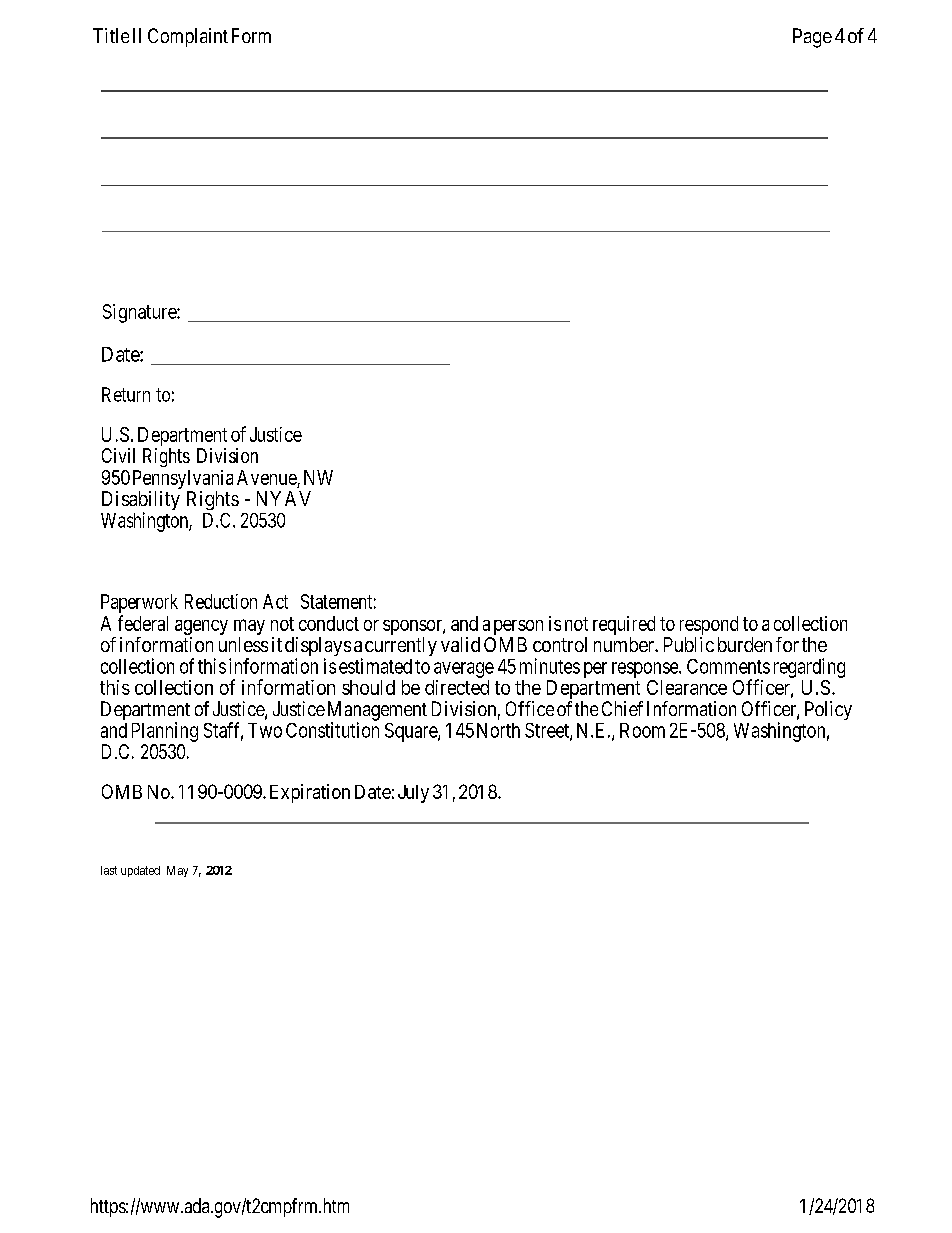 The height and width of the screenshot is (1233, 952). What do you see at coordinates (109, 870) in the screenshot?
I see `last` at bounding box center [109, 870].
